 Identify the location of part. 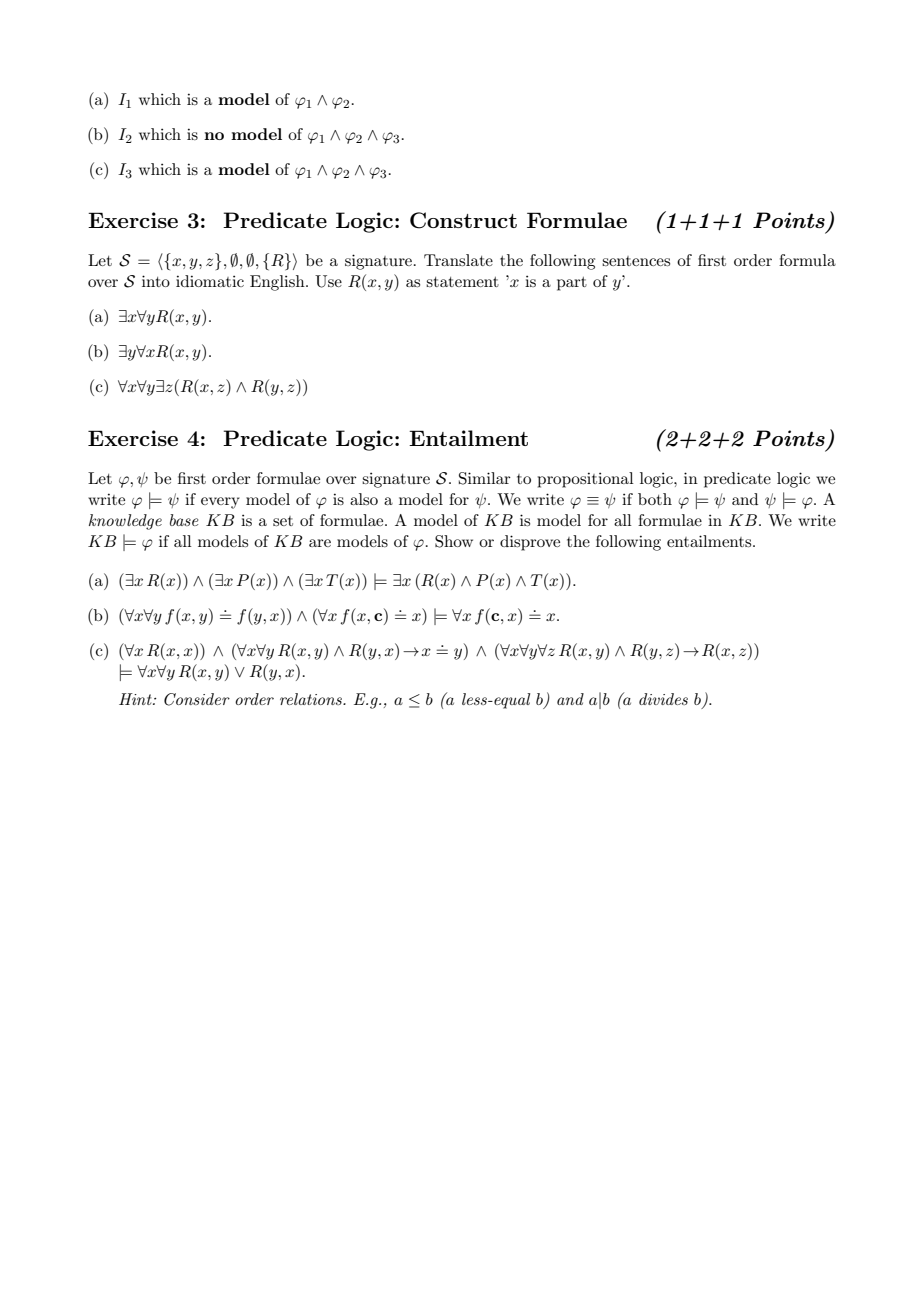
(572, 284).
